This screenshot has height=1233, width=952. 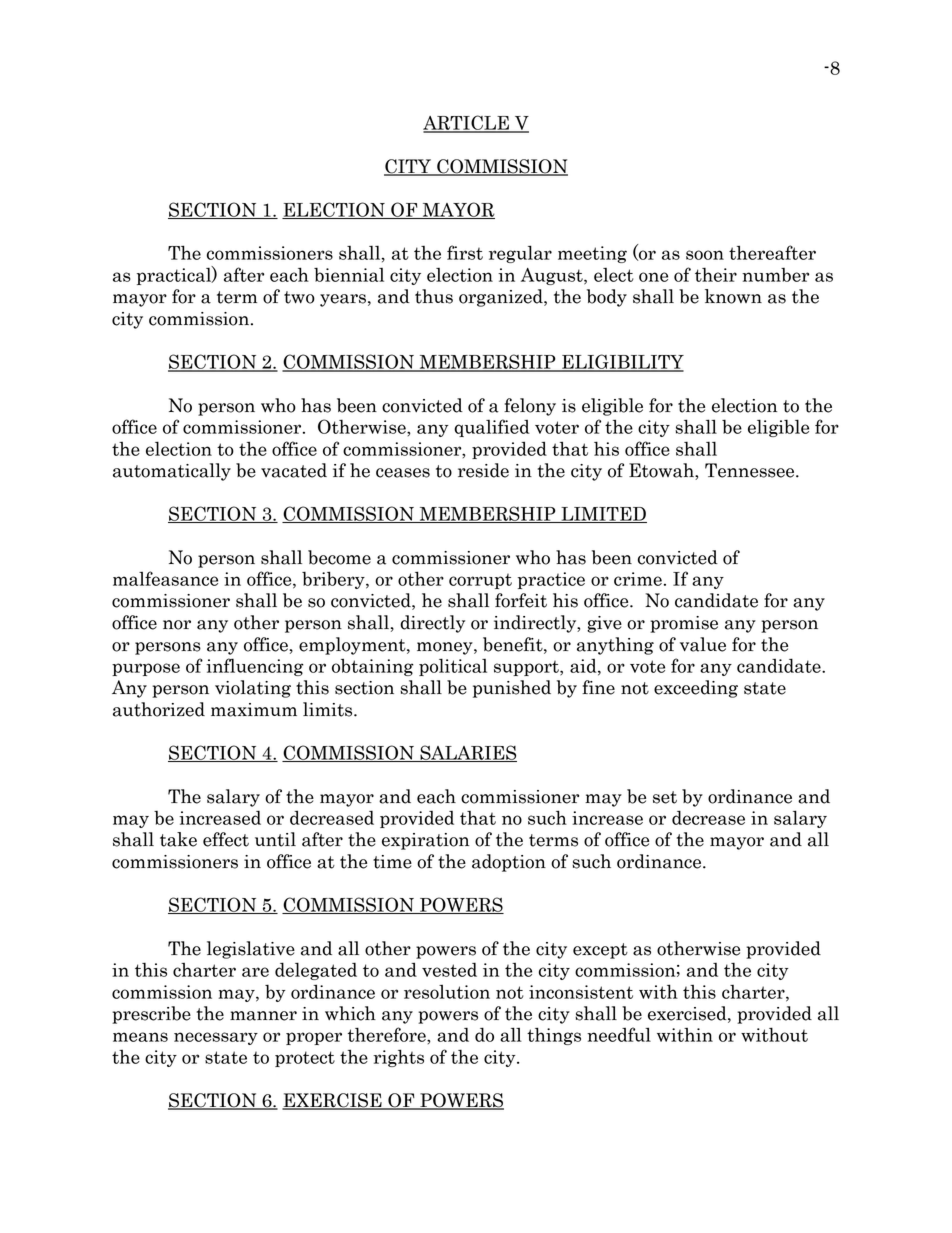 I want to click on SALARIES, so click(x=467, y=753).
